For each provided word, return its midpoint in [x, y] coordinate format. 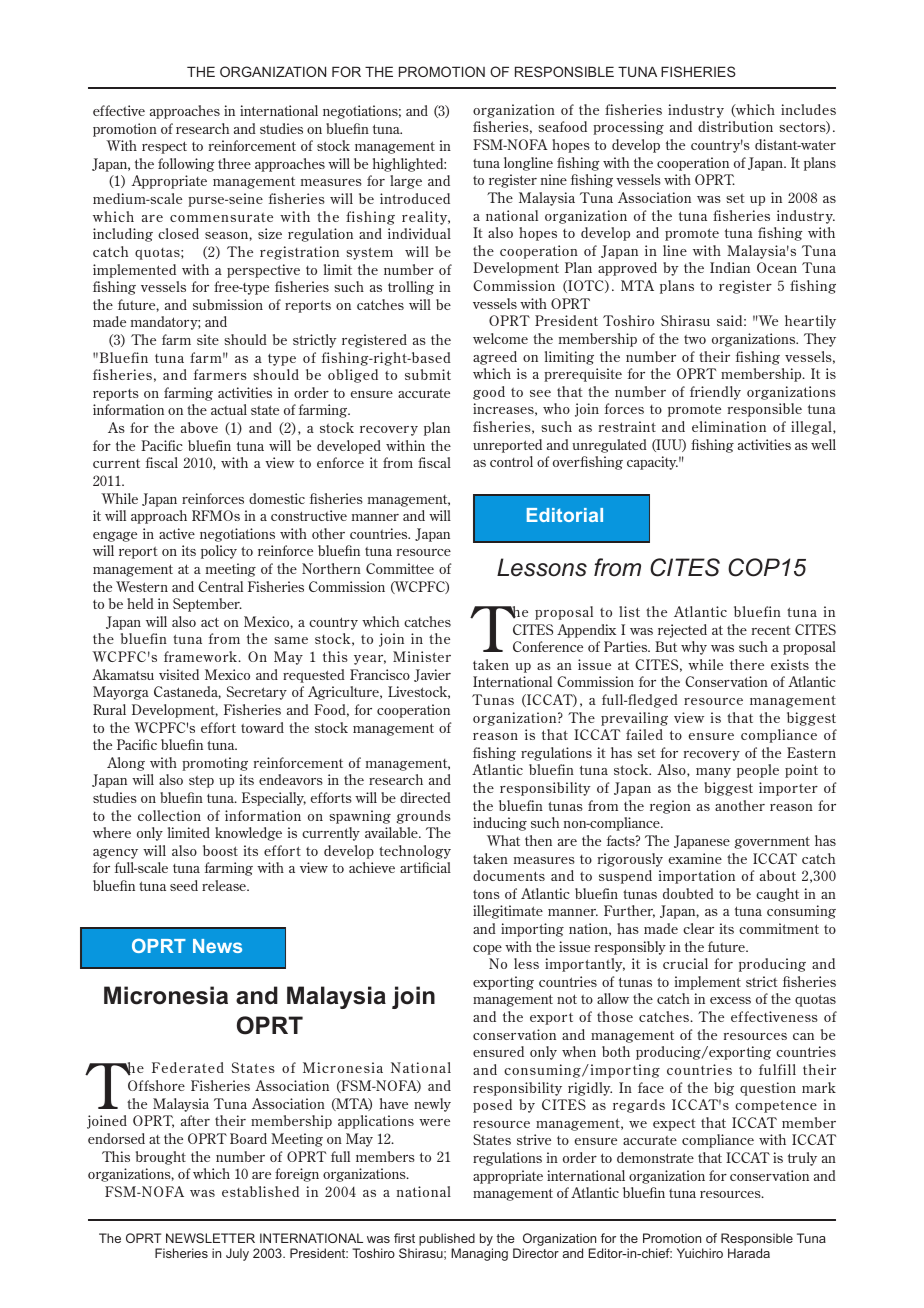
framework [202, 656]
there [747, 664]
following [186, 165]
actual [229, 409]
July [237, 1254]
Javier [432, 675]
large [406, 182]
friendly [715, 393]
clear [698, 928]
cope [487, 950]
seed [184, 885]
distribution [735, 126]
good [489, 393]
